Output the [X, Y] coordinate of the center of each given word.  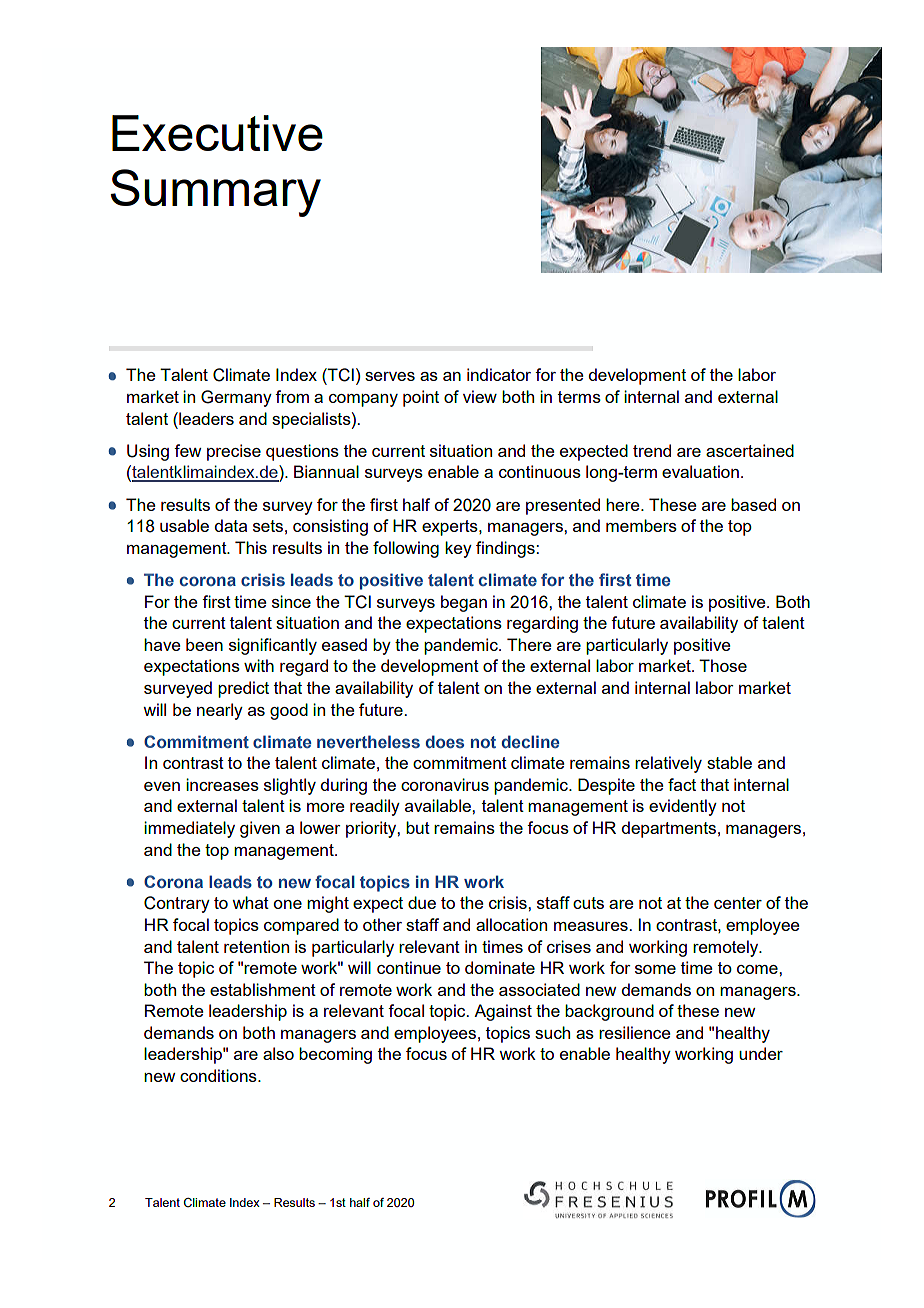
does [445, 741]
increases [222, 784]
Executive [217, 133]
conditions [219, 1075]
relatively [668, 764]
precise [234, 452]
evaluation [700, 471]
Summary [216, 193]
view [480, 396]
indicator [499, 374]
